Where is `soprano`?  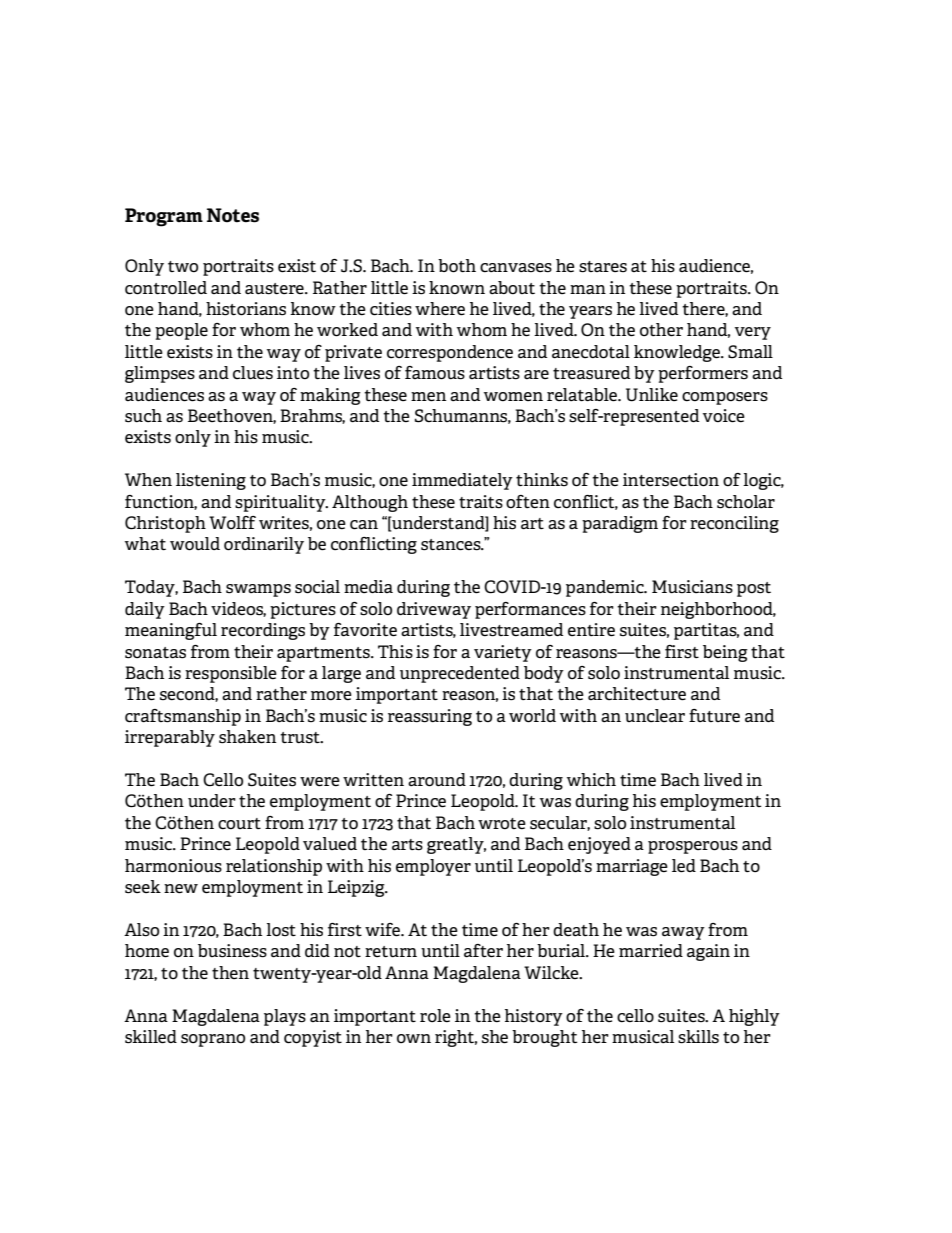
soprano is located at coordinates (213, 1040).
